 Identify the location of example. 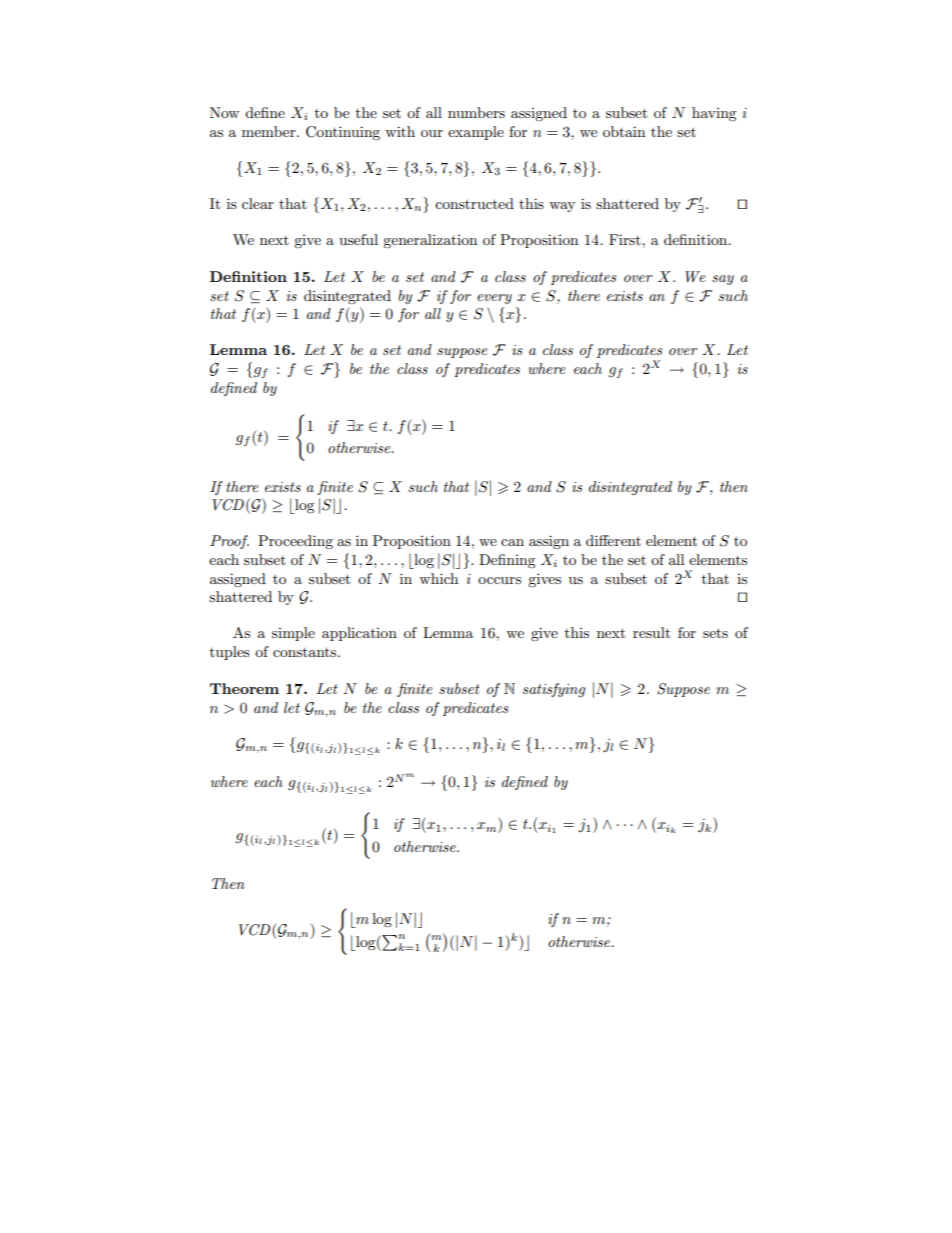
(476, 133).
